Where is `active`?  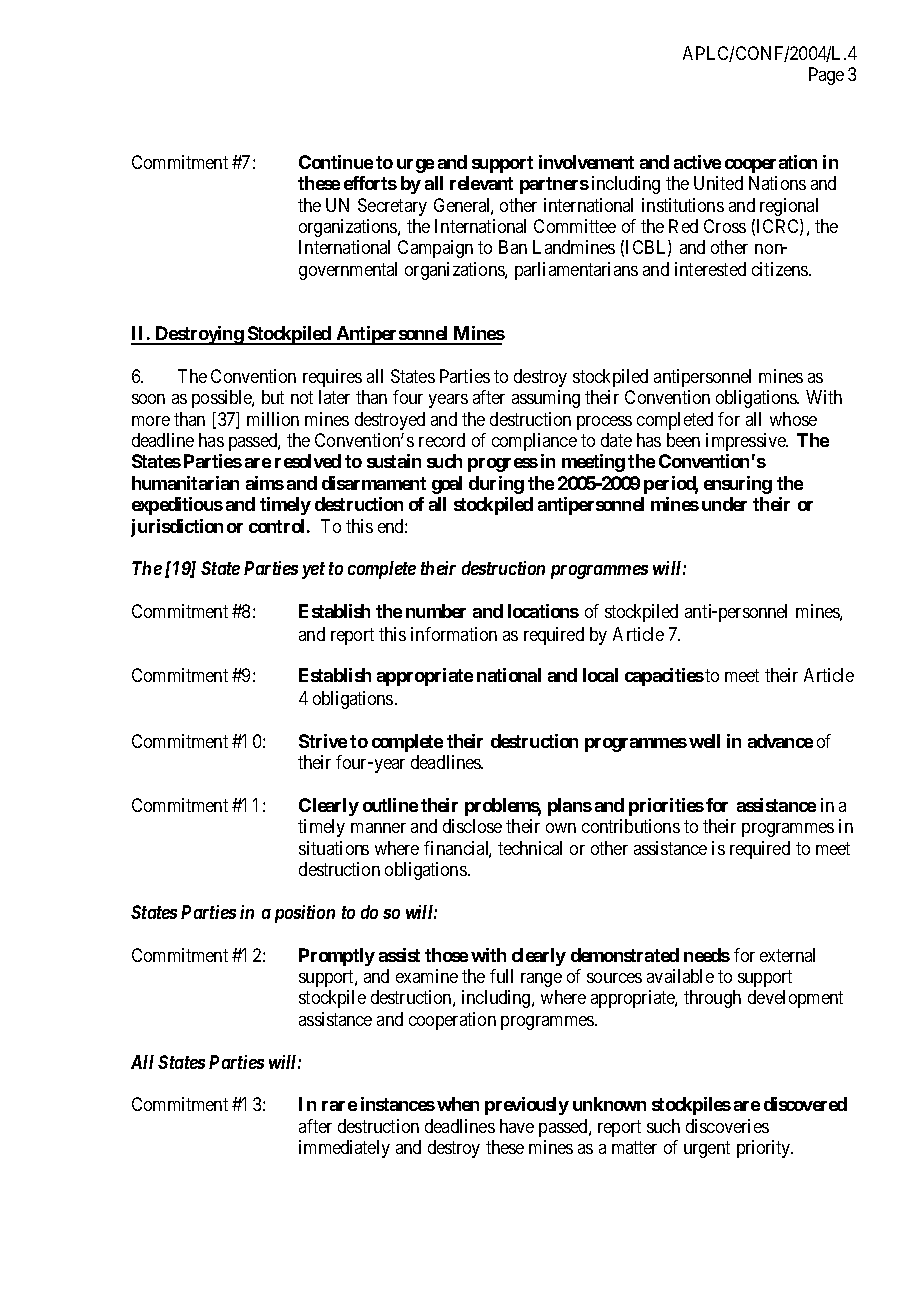 active is located at coordinates (697, 162).
